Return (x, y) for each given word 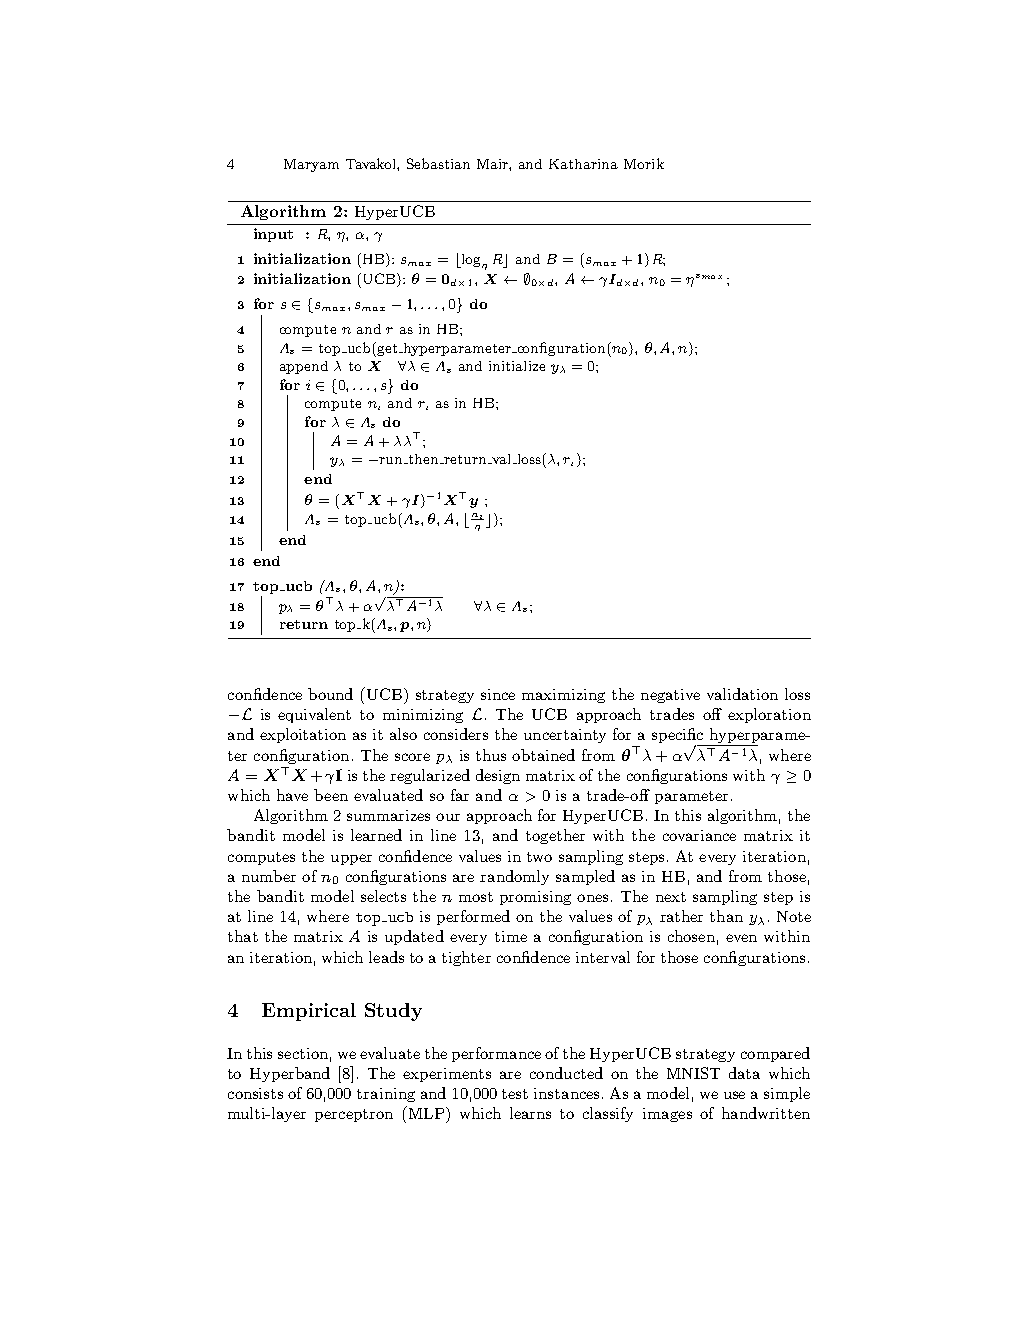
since (498, 694)
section (303, 1053)
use (734, 1095)
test (515, 1094)
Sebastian (438, 163)
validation (742, 694)
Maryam (311, 165)
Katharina (583, 164)
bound (330, 694)
